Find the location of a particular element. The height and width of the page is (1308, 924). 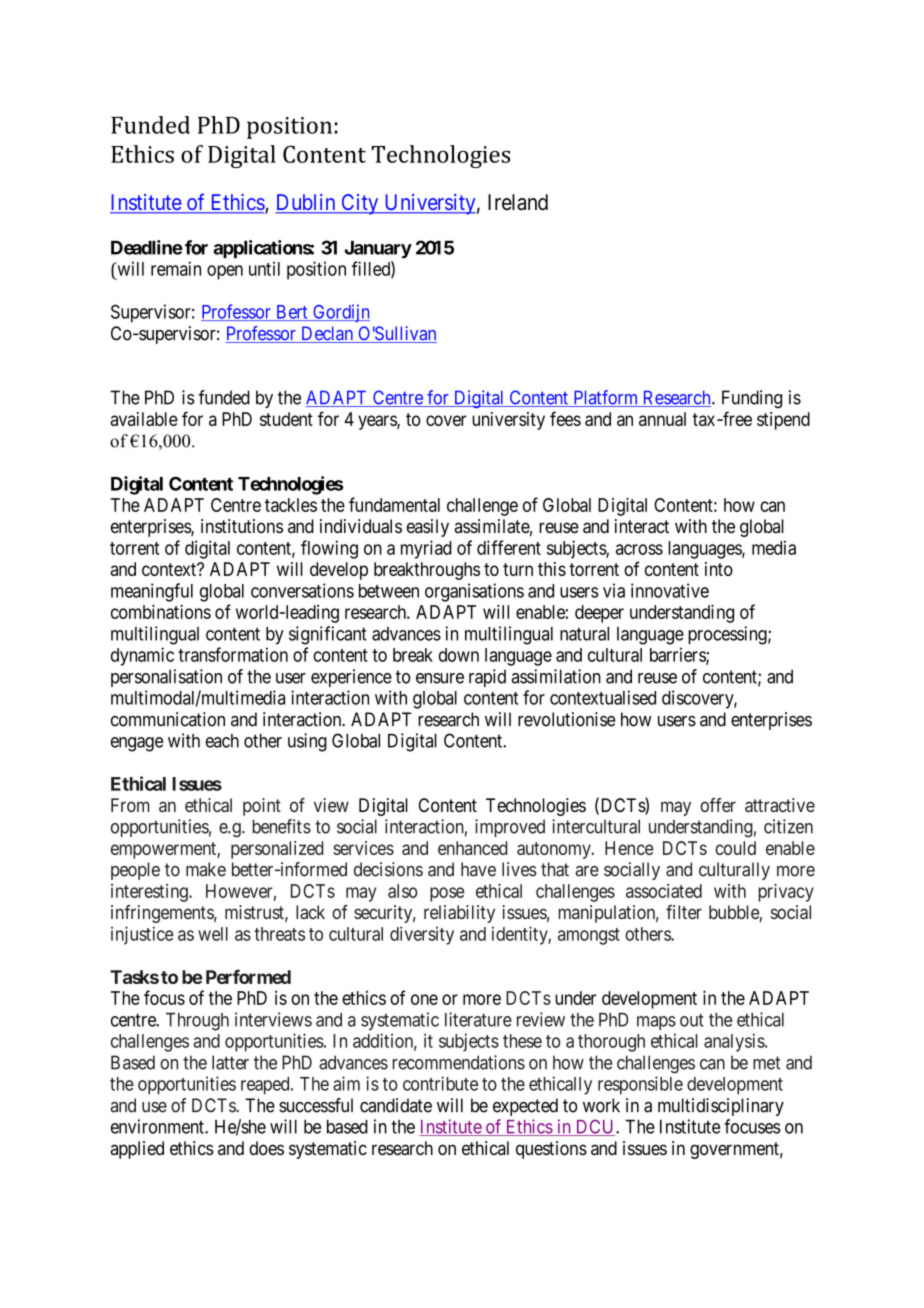

Ireland is located at coordinates (518, 202).
